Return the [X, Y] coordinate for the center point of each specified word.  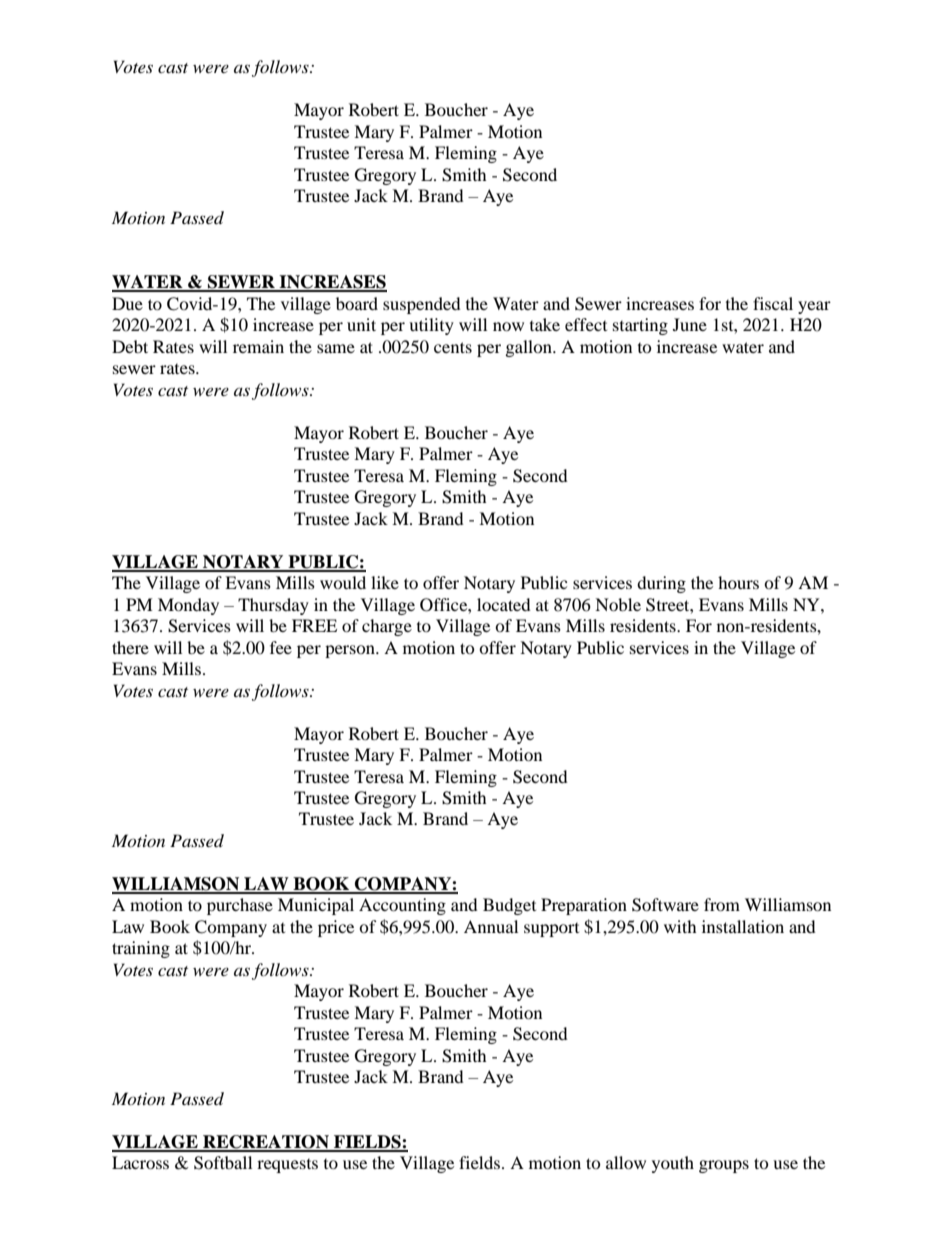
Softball [223, 1163]
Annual [491, 926]
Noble [618, 604]
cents [453, 347]
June [690, 324]
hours [738, 582]
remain [258, 346]
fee [281, 647]
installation [743, 926]
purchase [240, 906]
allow [626, 1162]
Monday [188, 606]
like [385, 582]
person [351, 651]
